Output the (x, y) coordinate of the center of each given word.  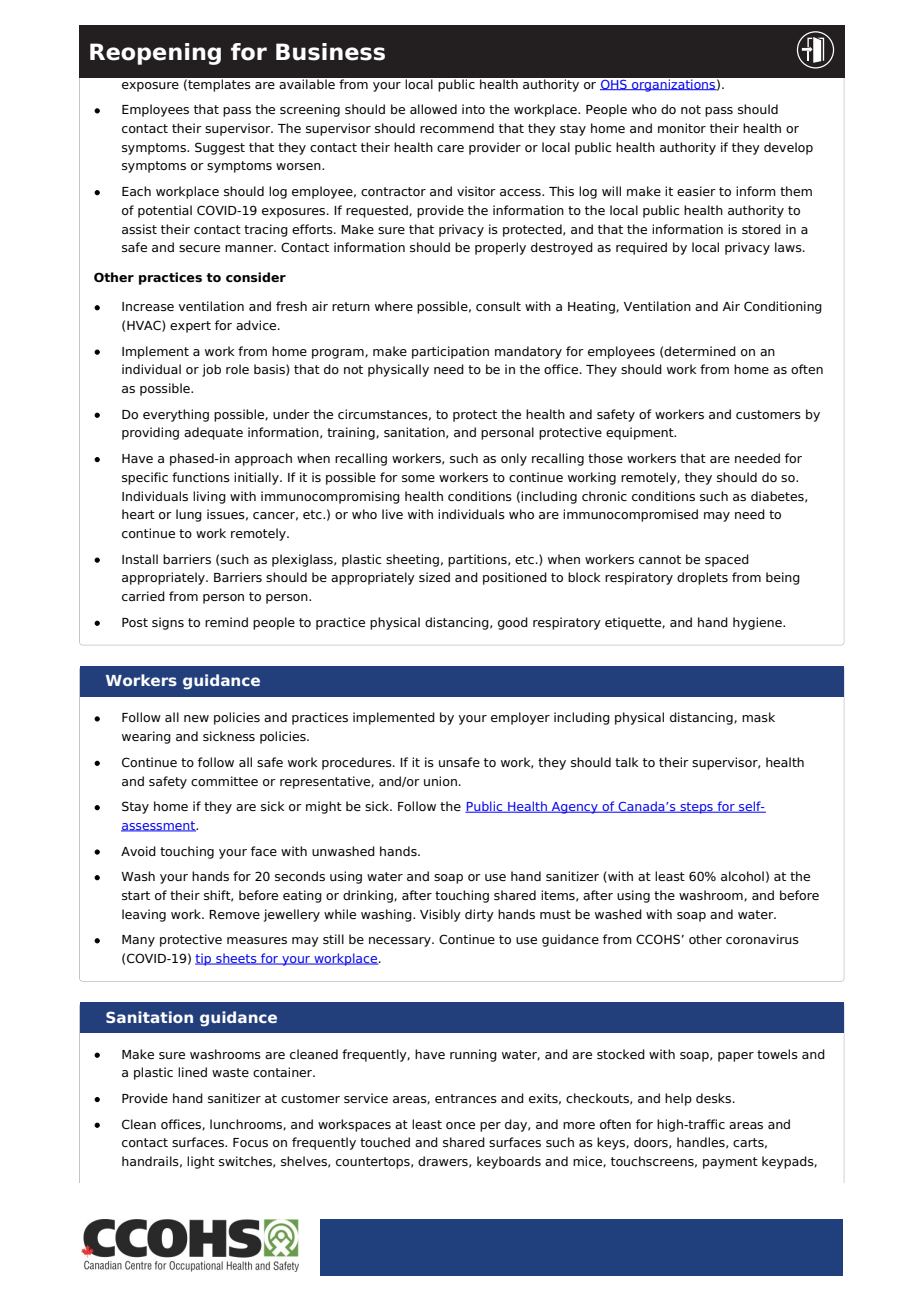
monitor (682, 128)
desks (715, 1098)
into (473, 109)
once (460, 1125)
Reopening (155, 54)
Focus (250, 1142)
